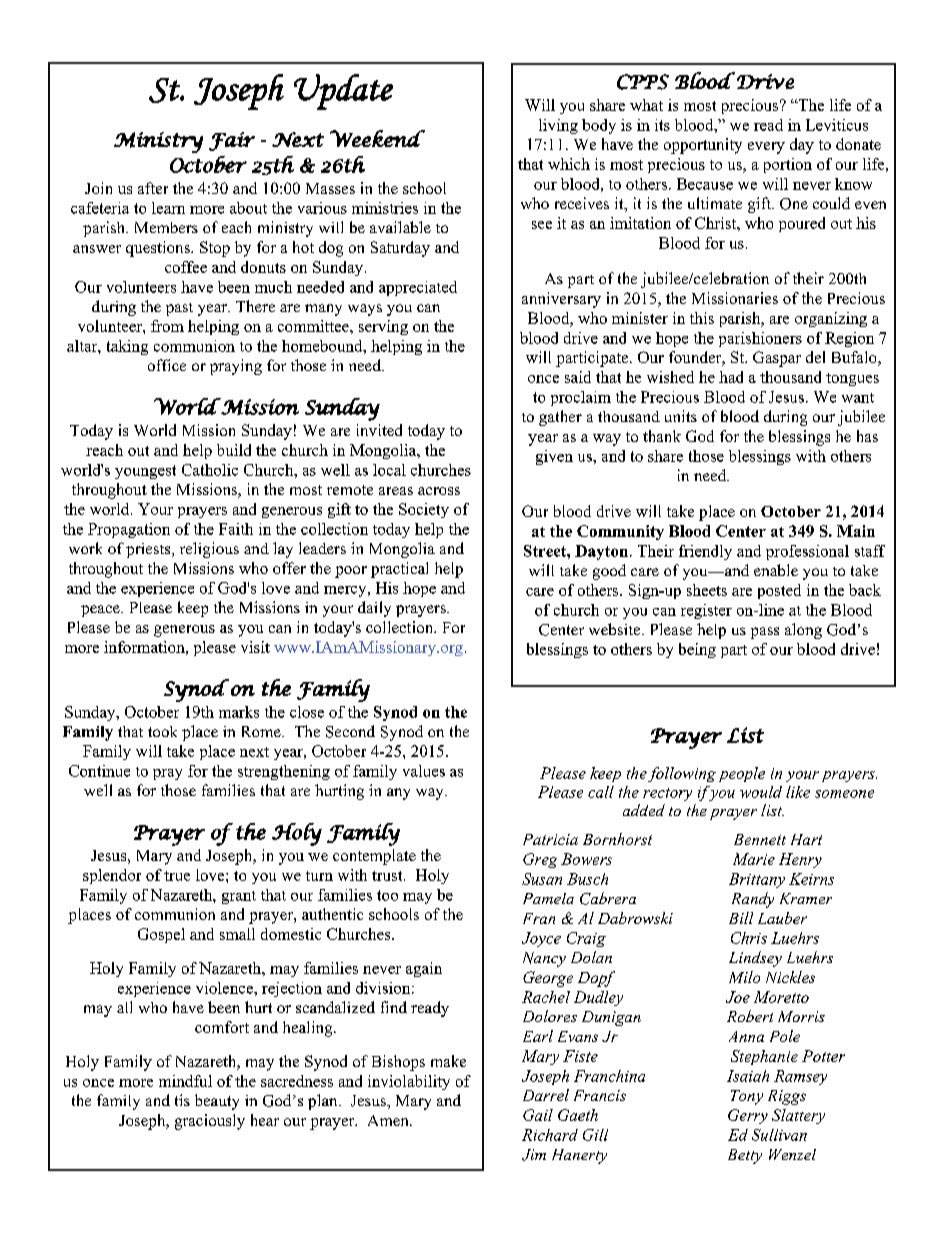  I want to click on Continue, so click(99, 771).
